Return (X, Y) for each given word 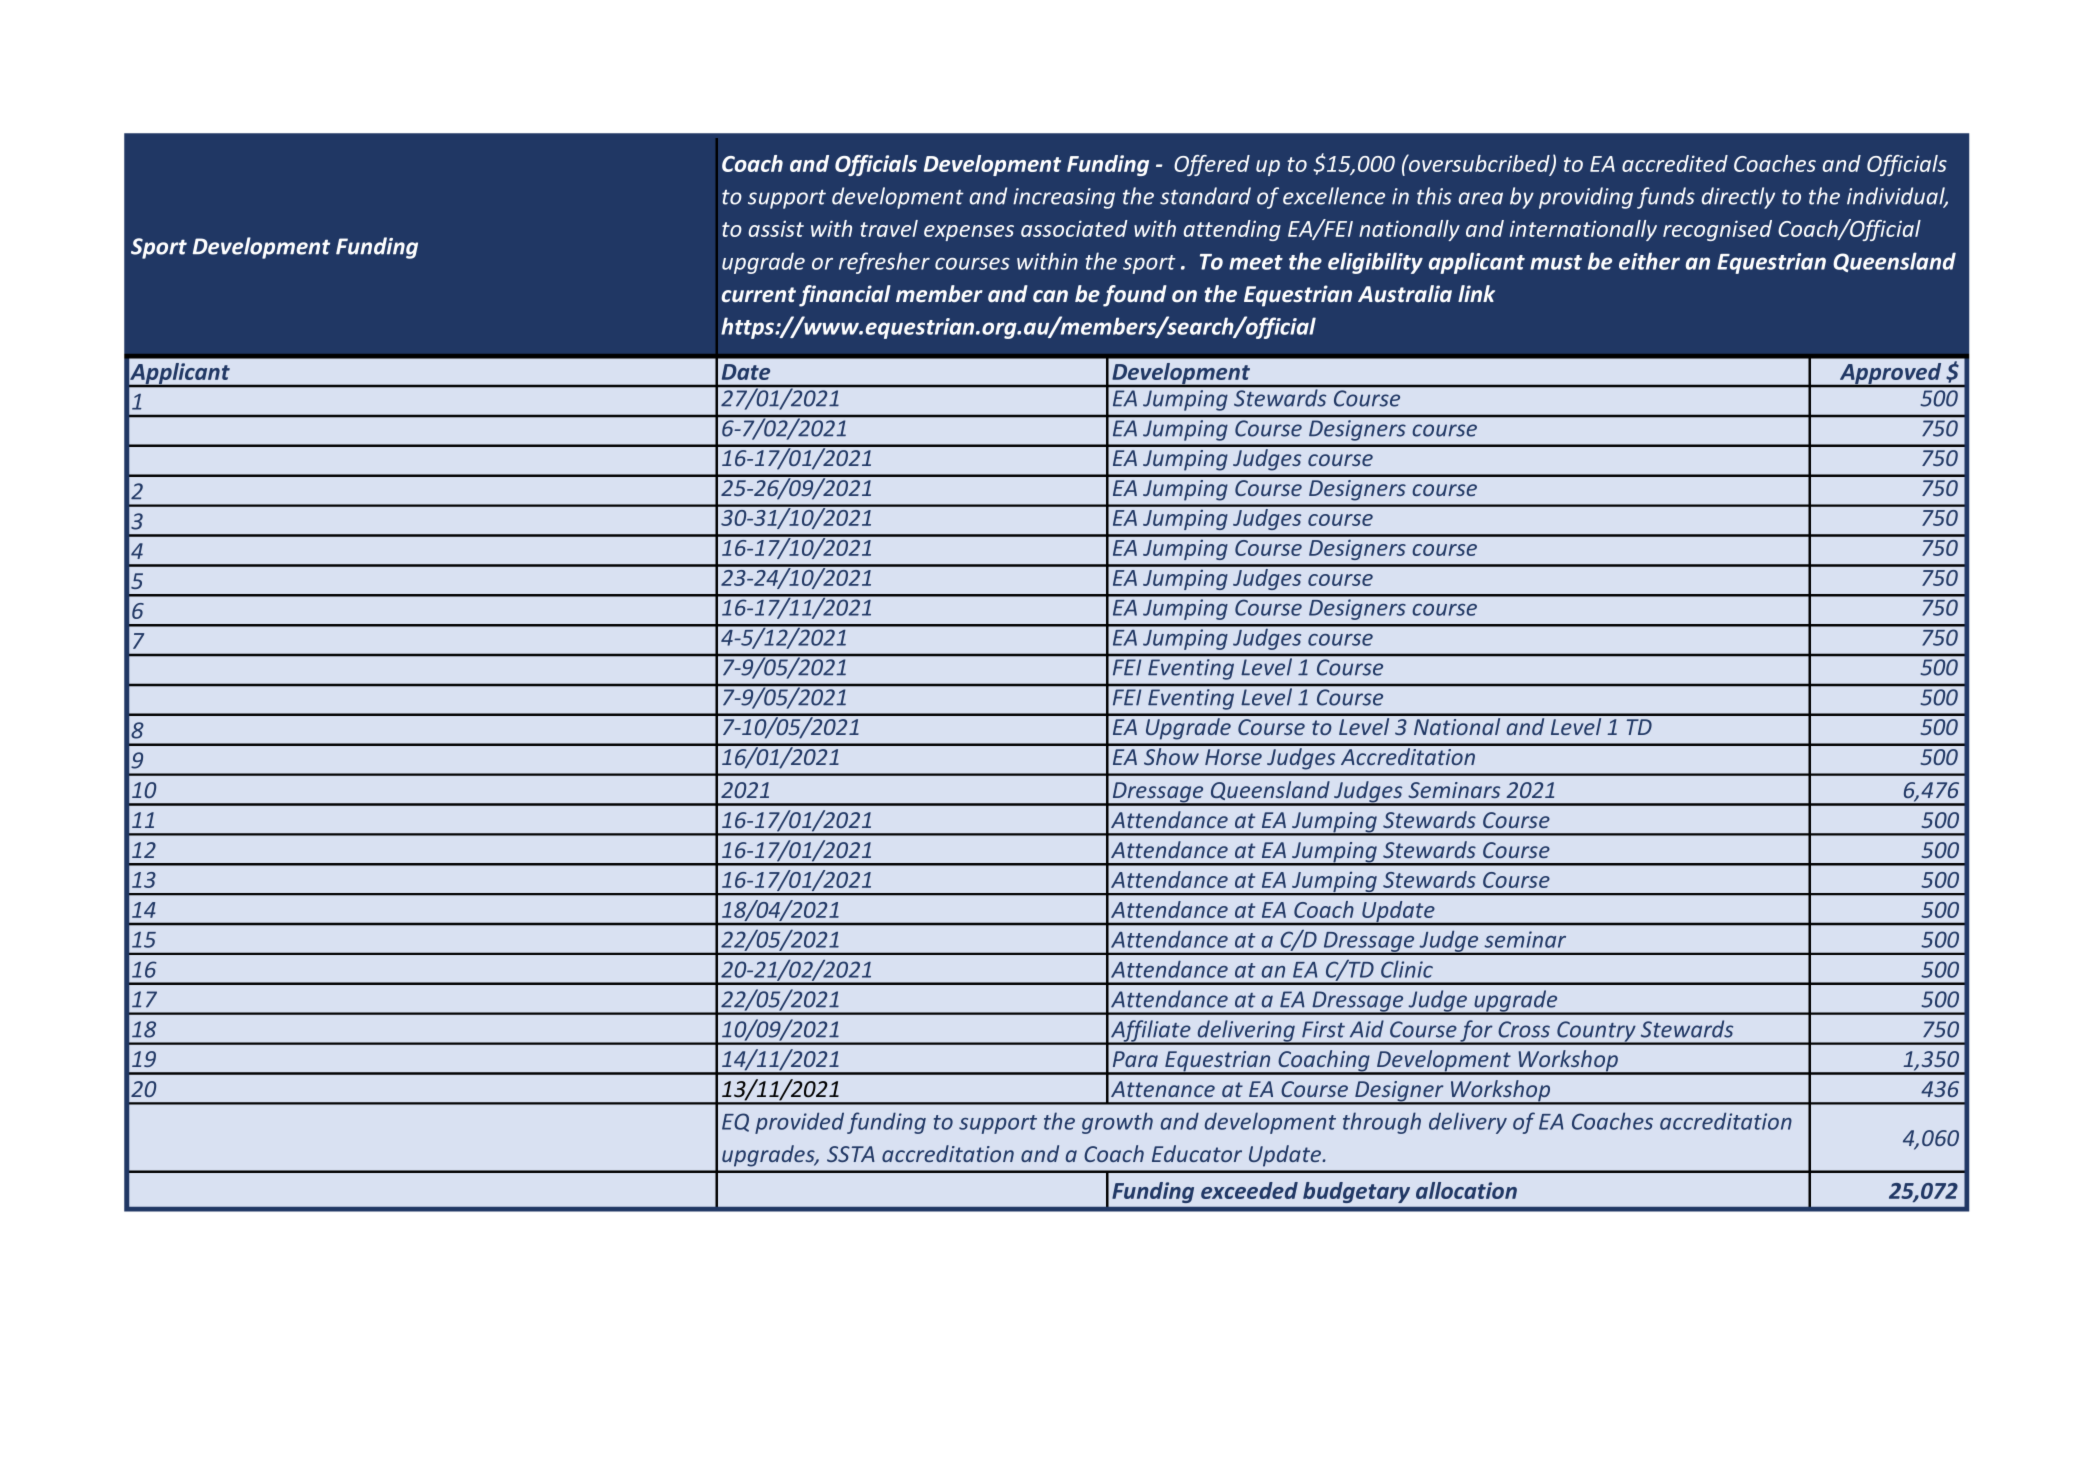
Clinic (1407, 969)
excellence (1334, 196)
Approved (1891, 375)
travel (889, 228)
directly (1738, 198)
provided (799, 1123)
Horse (1233, 757)
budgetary (1356, 1192)
